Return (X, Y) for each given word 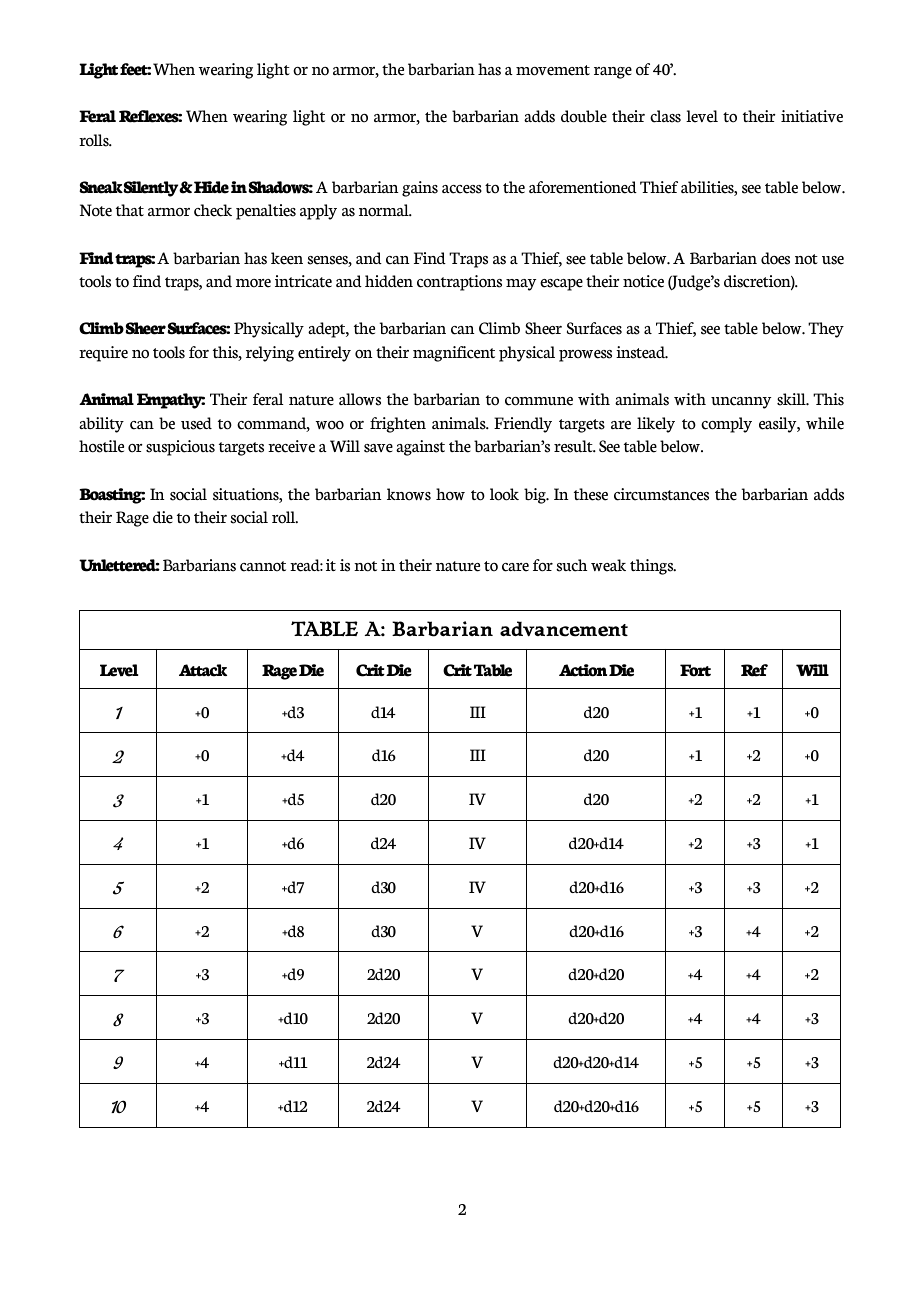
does (775, 258)
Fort (695, 670)
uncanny (741, 403)
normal (385, 210)
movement (553, 70)
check (213, 210)
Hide (211, 187)
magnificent (454, 354)
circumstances (661, 494)
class (665, 116)
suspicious (180, 448)
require (103, 354)
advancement (564, 629)
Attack (203, 670)
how (450, 494)
